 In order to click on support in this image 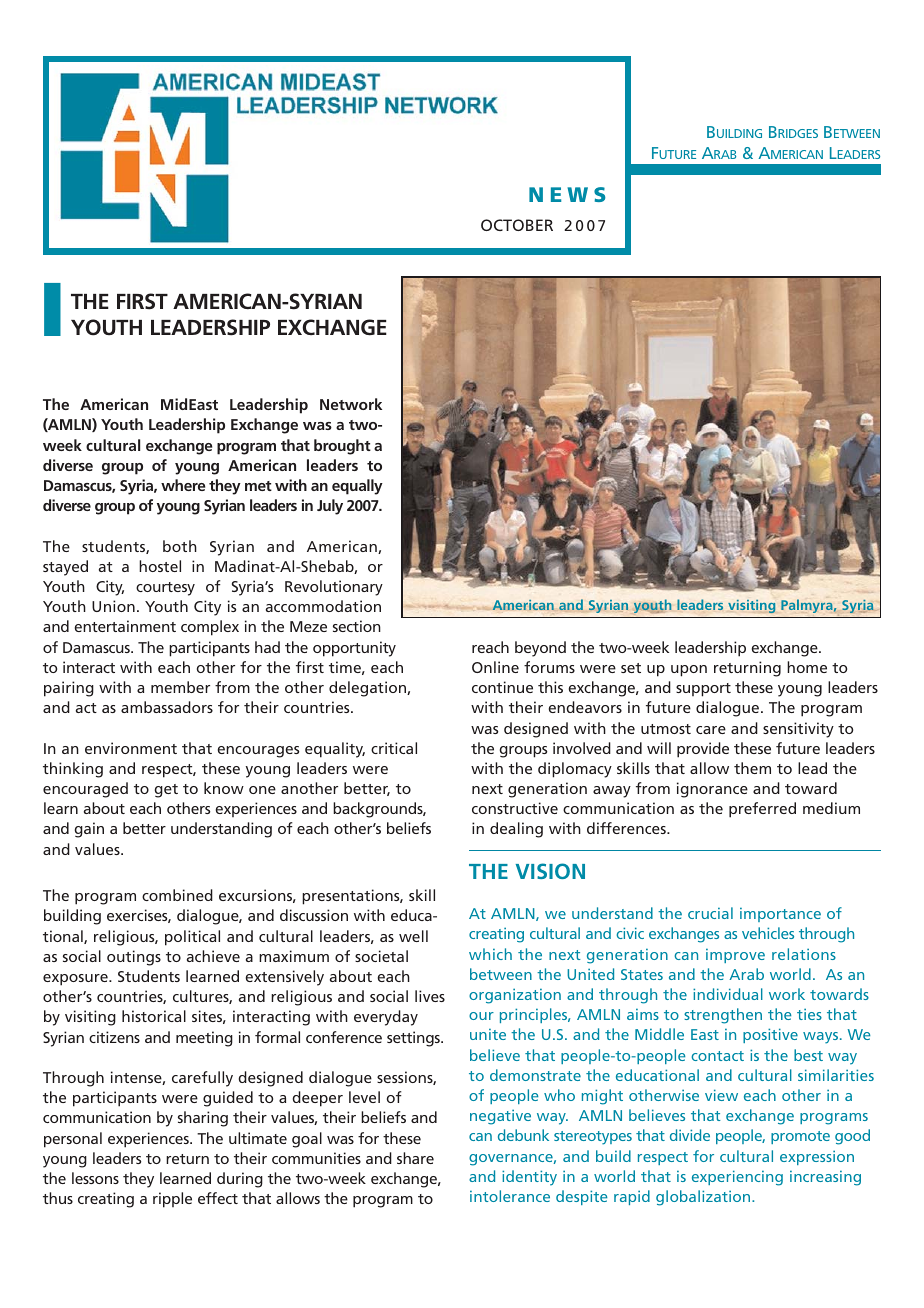, I will do `click(703, 690)`.
